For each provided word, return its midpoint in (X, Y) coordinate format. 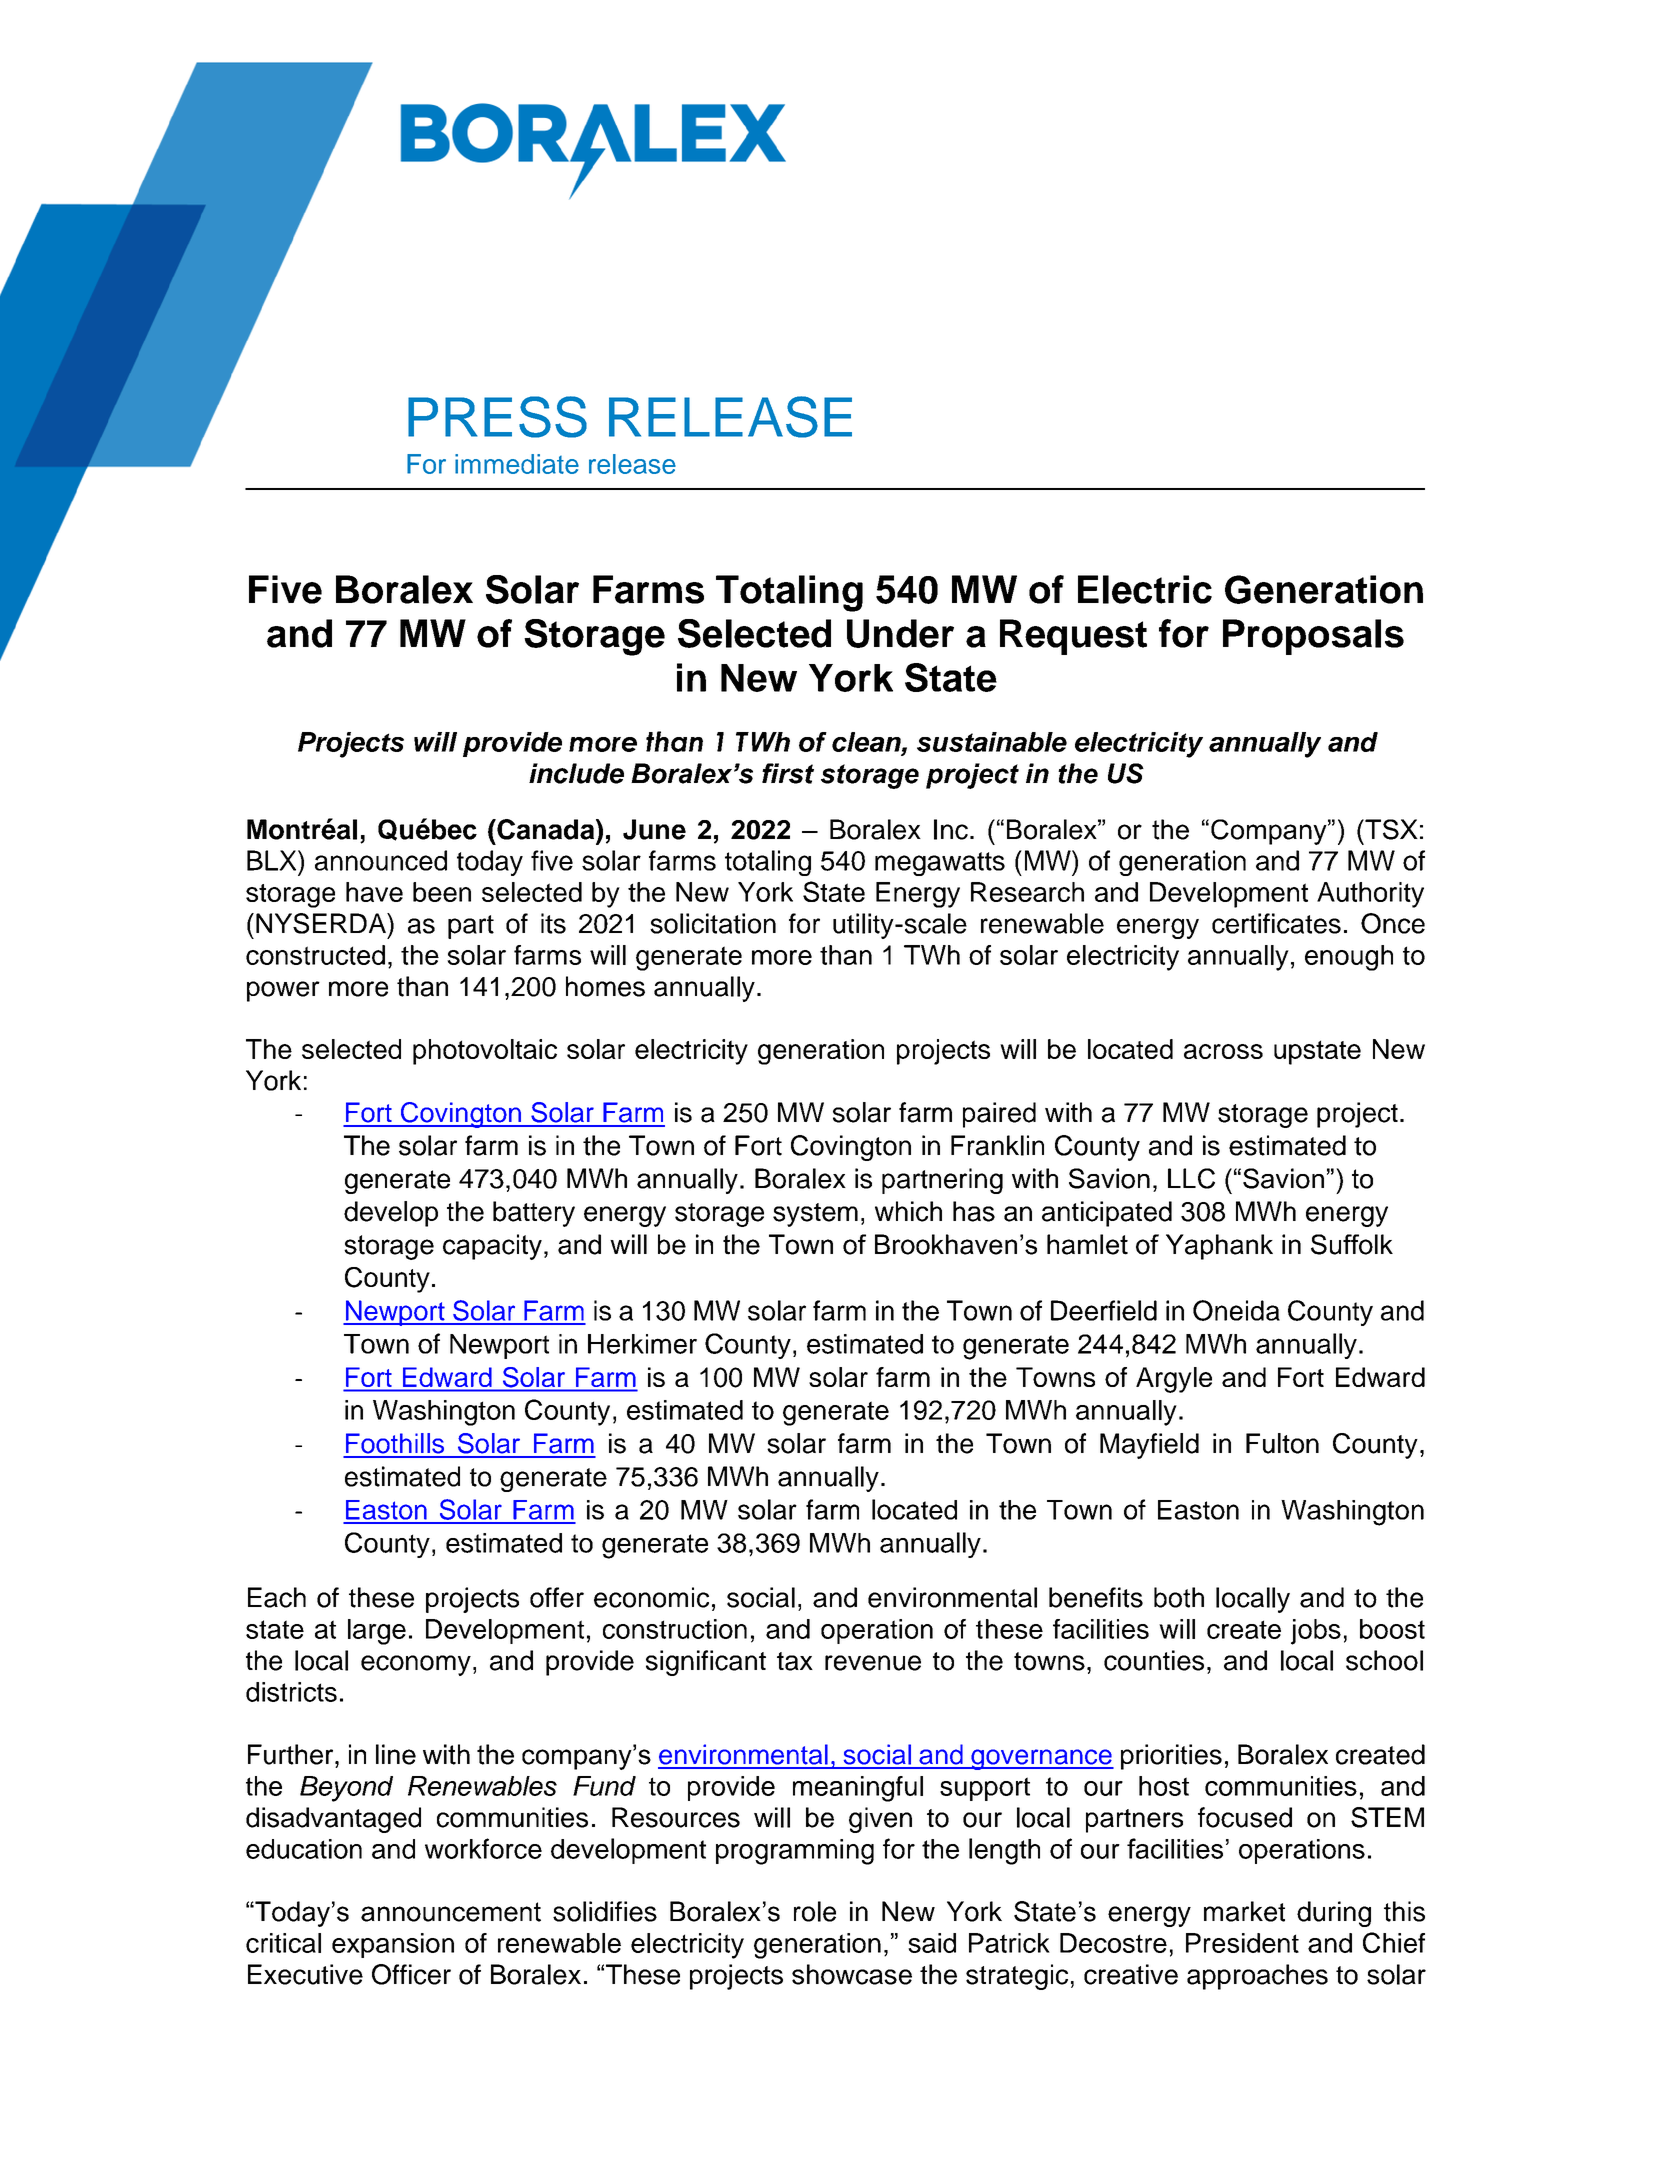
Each (277, 1597)
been (442, 892)
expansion (393, 1945)
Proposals (1313, 637)
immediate (517, 464)
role (815, 1911)
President (1242, 1943)
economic (651, 1597)
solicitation (713, 923)
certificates (1276, 923)
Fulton (1282, 1443)
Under (900, 633)
